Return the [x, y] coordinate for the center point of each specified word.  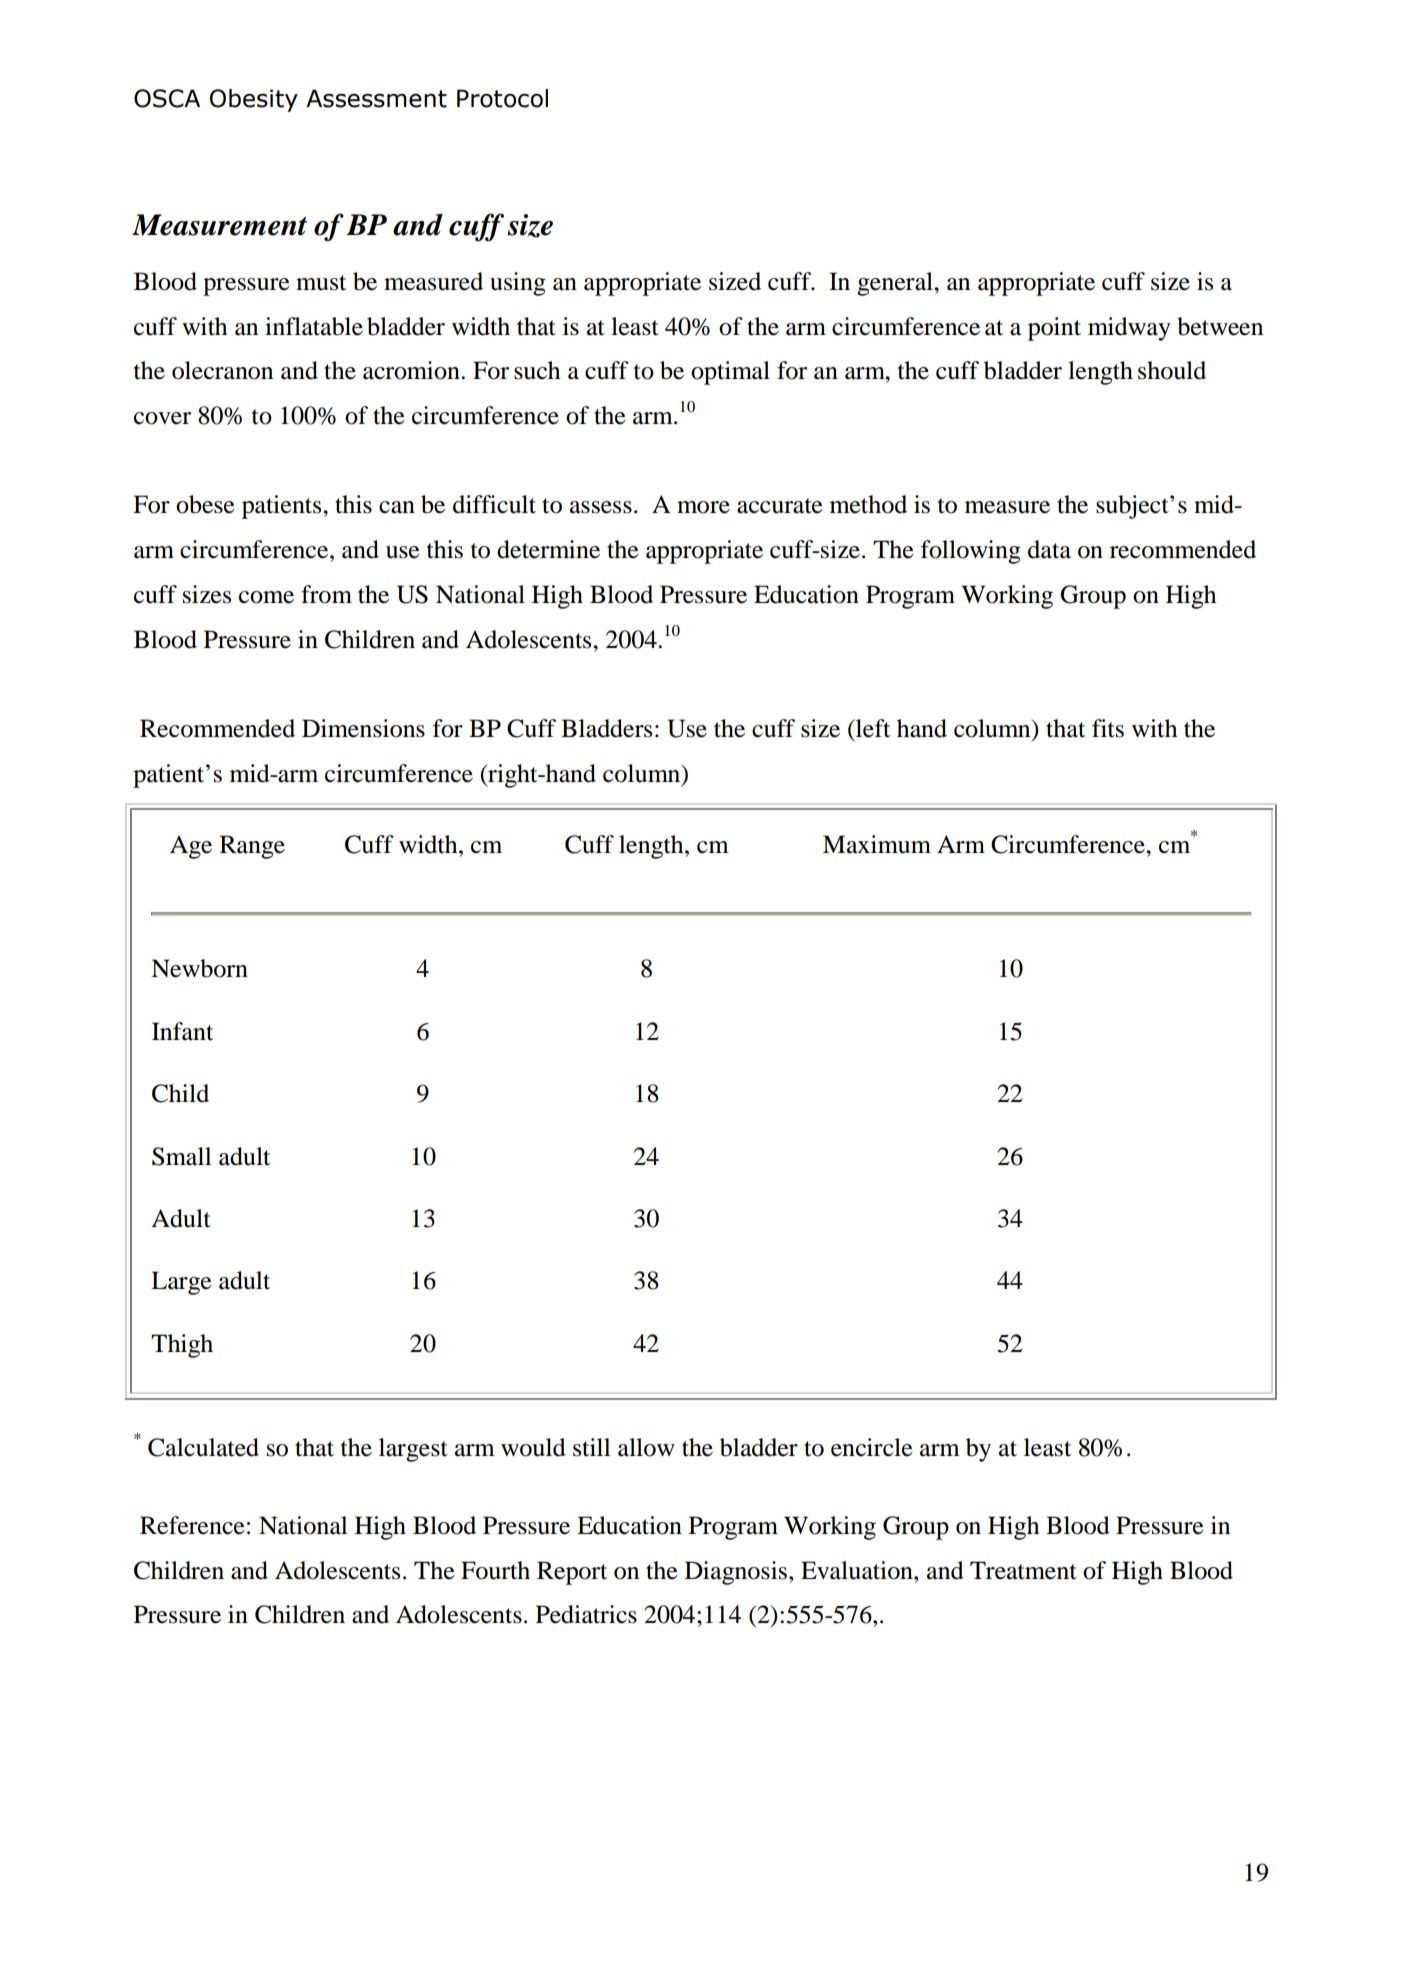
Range [252, 847]
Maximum [877, 844]
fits [1108, 728]
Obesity [254, 100]
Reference [192, 1525]
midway [1129, 329]
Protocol [502, 98]
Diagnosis [736, 1573]
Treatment [1023, 1570]
